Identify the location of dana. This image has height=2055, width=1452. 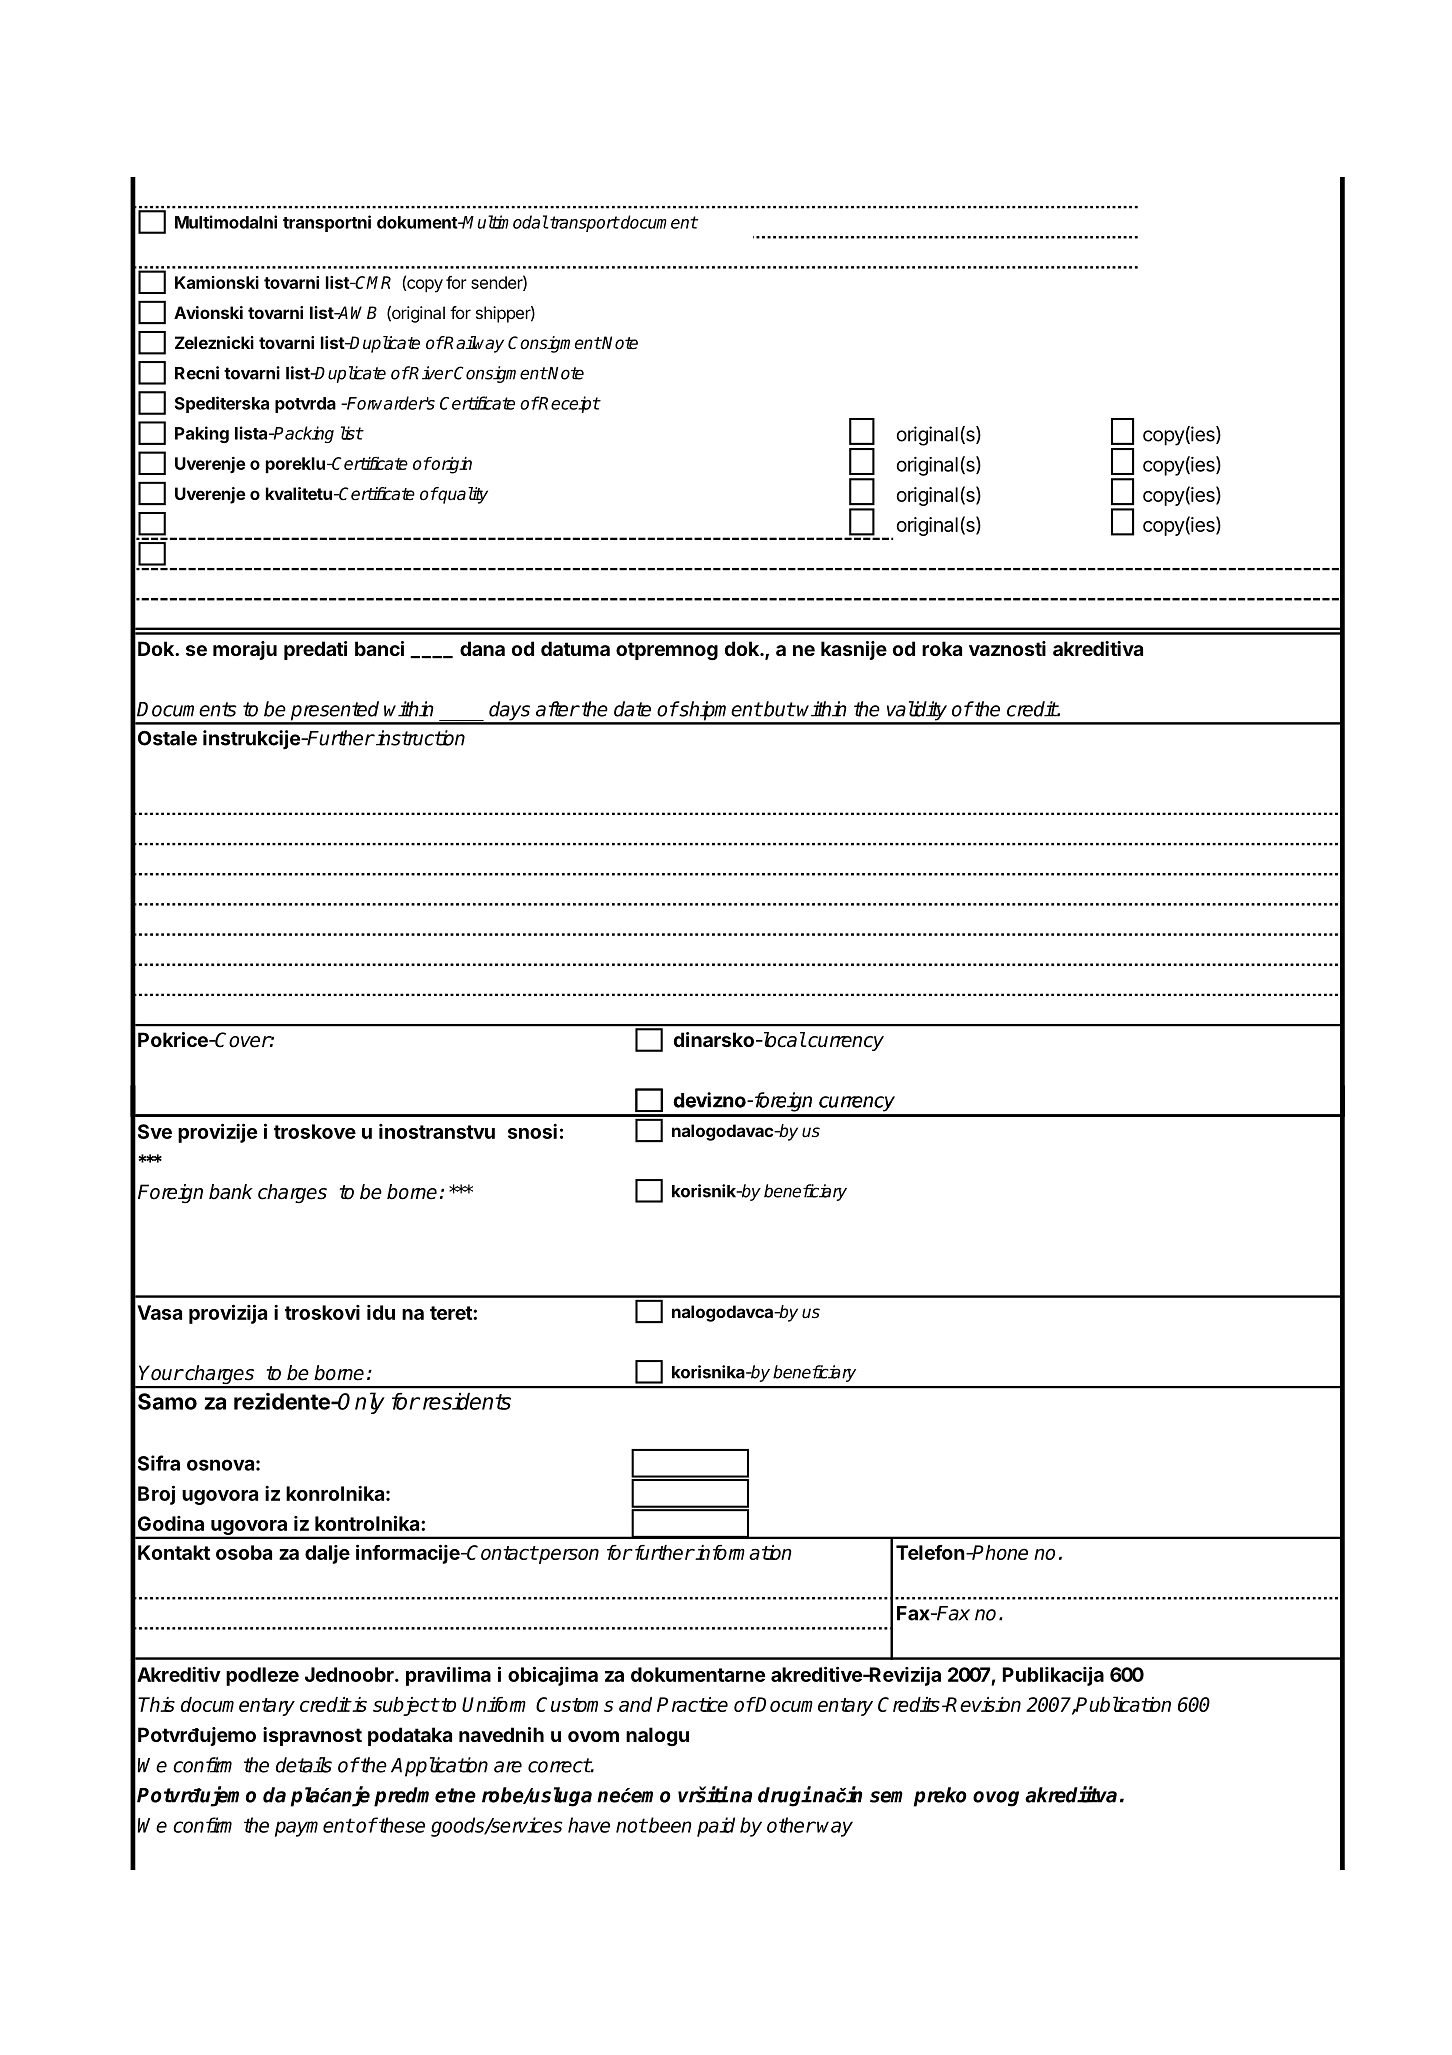
(482, 648).
